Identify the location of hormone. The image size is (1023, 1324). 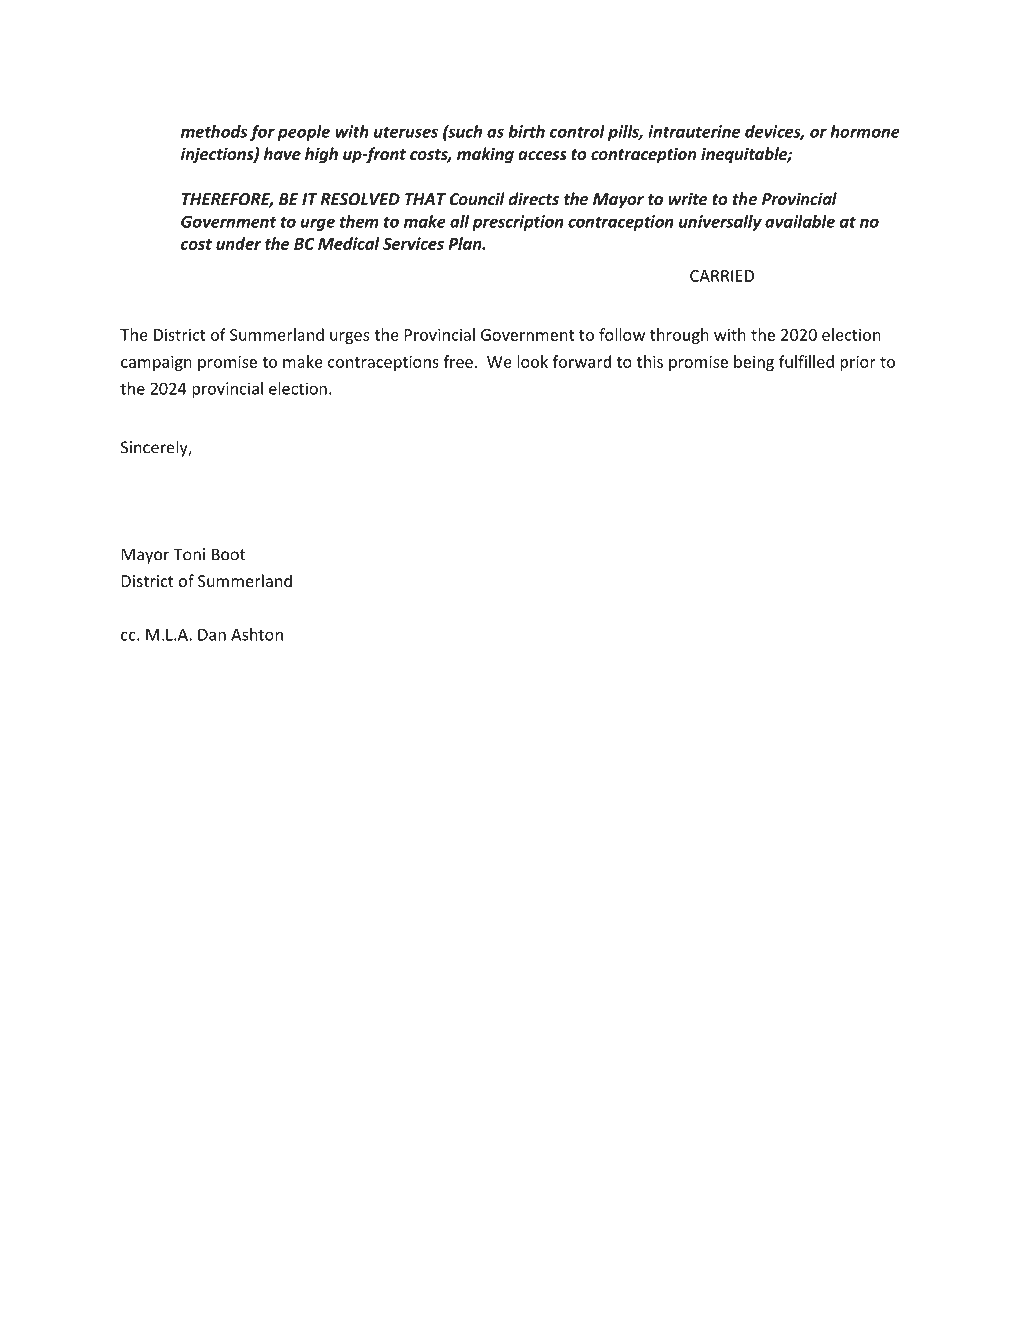
(865, 131).
